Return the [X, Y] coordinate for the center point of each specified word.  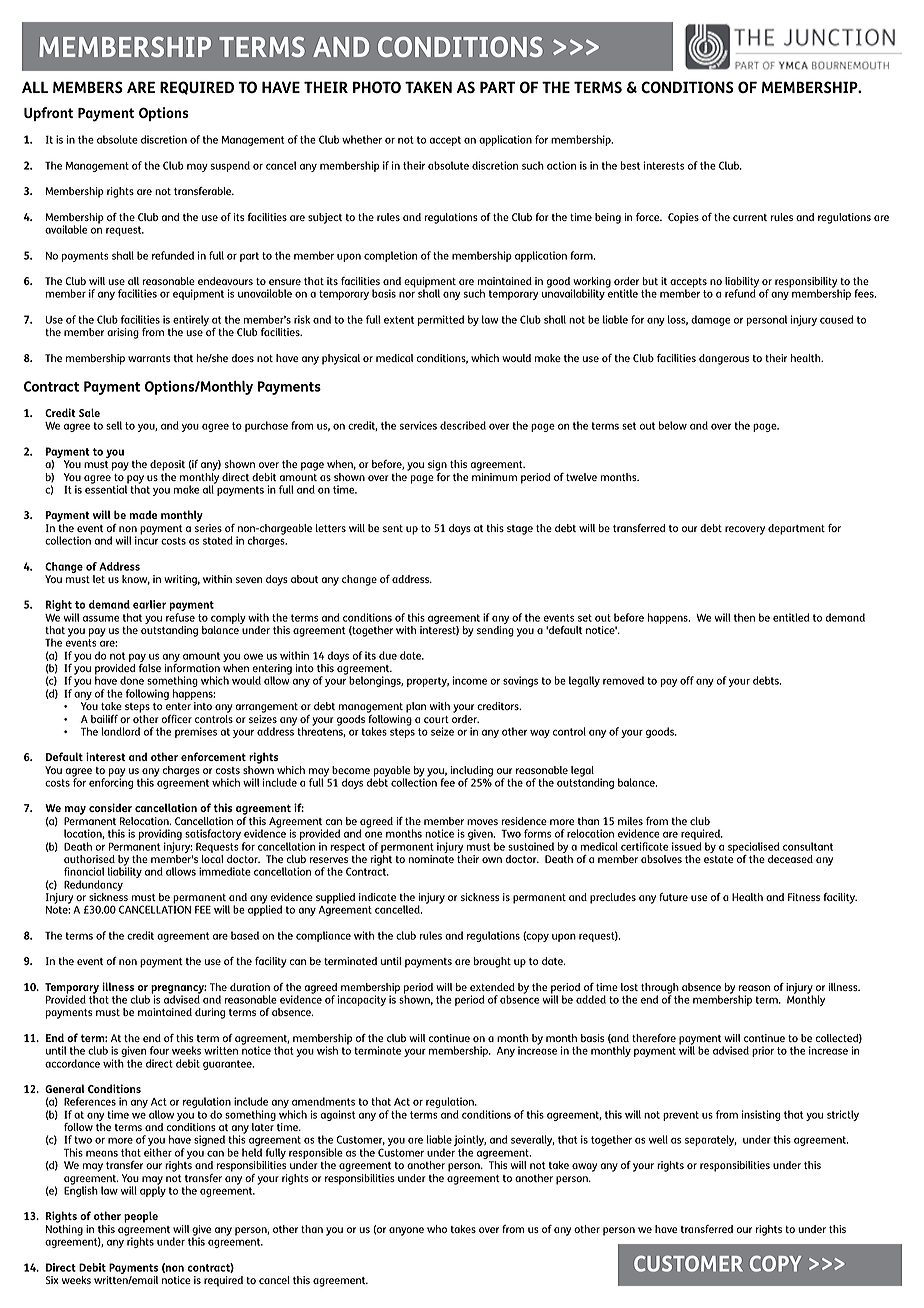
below [673, 425]
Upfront [49, 114]
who [437, 1229]
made [143, 514]
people [141, 1217]
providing [160, 836]
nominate [431, 859]
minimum [494, 477]
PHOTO [377, 87]
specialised [753, 847]
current [750, 217]
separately [711, 1140]
